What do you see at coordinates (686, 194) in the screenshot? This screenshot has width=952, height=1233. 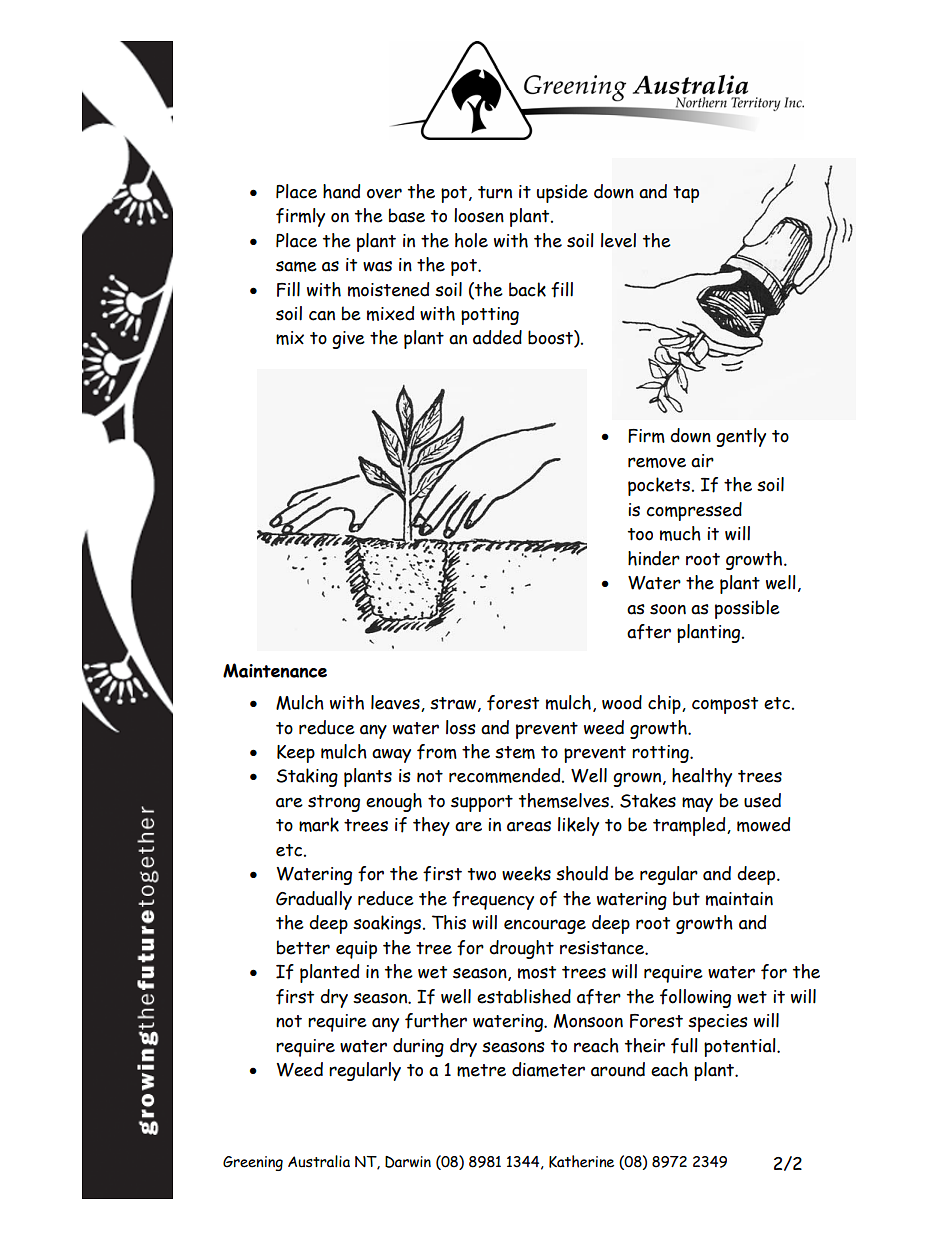 I see `tap` at bounding box center [686, 194].
